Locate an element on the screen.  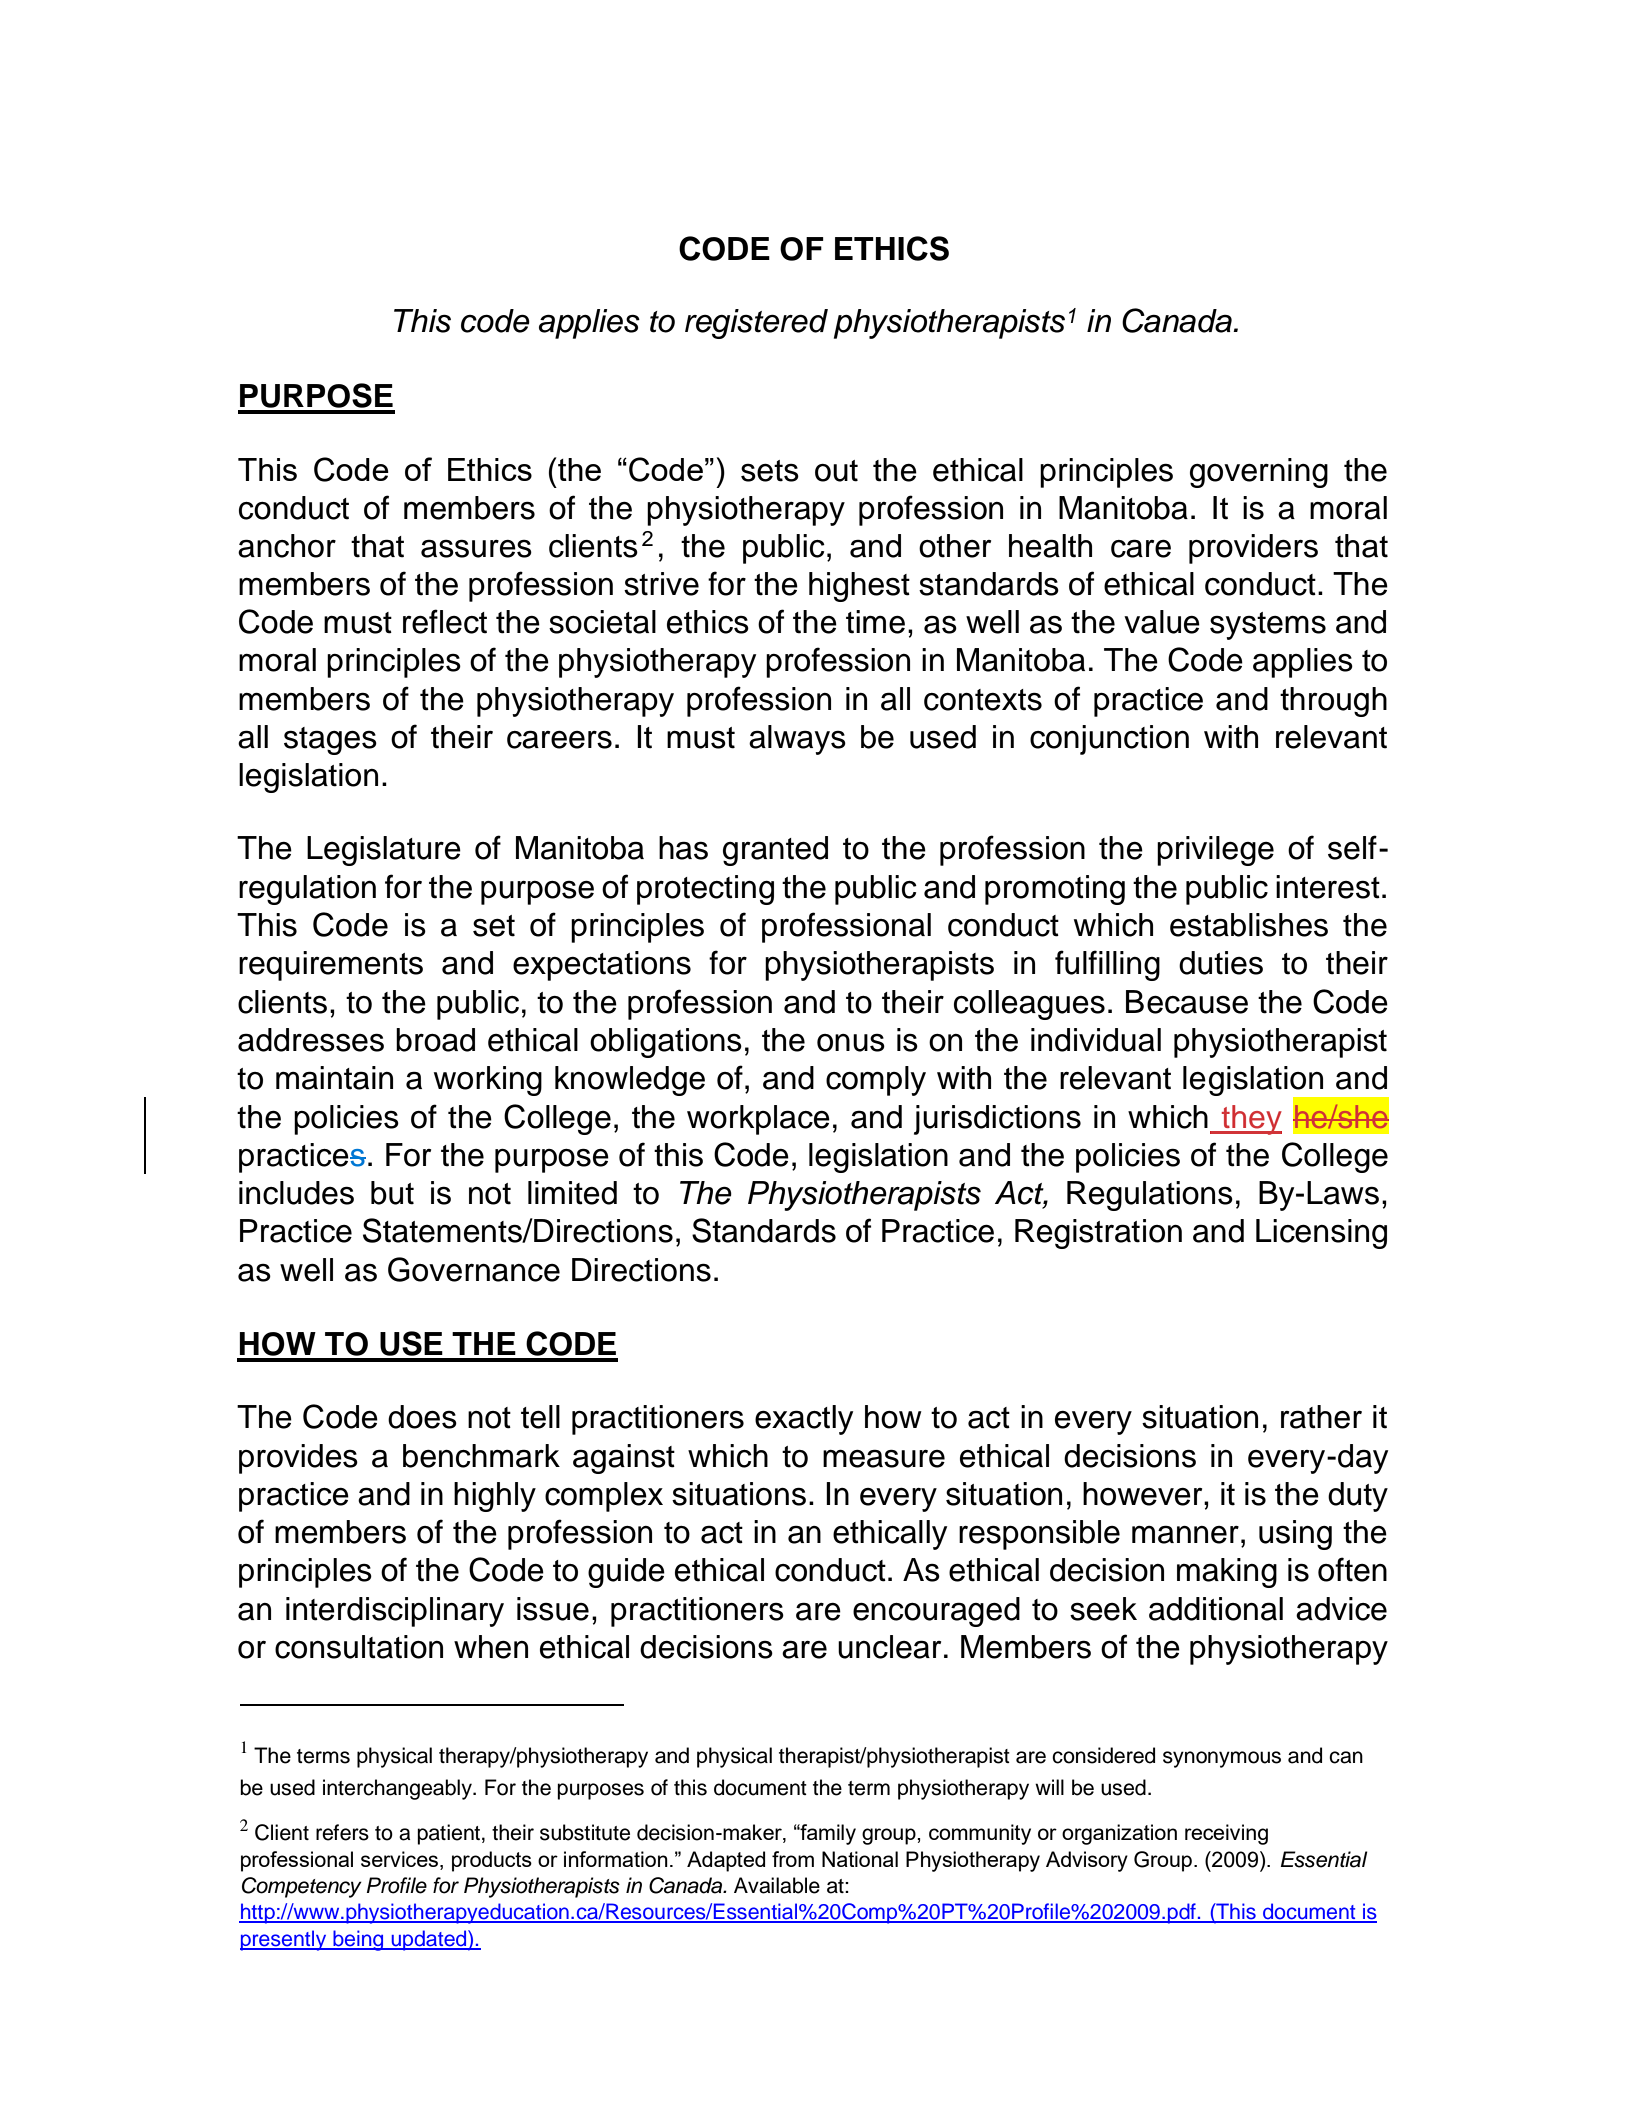
rather is located at coordinates (1321, 1417).
